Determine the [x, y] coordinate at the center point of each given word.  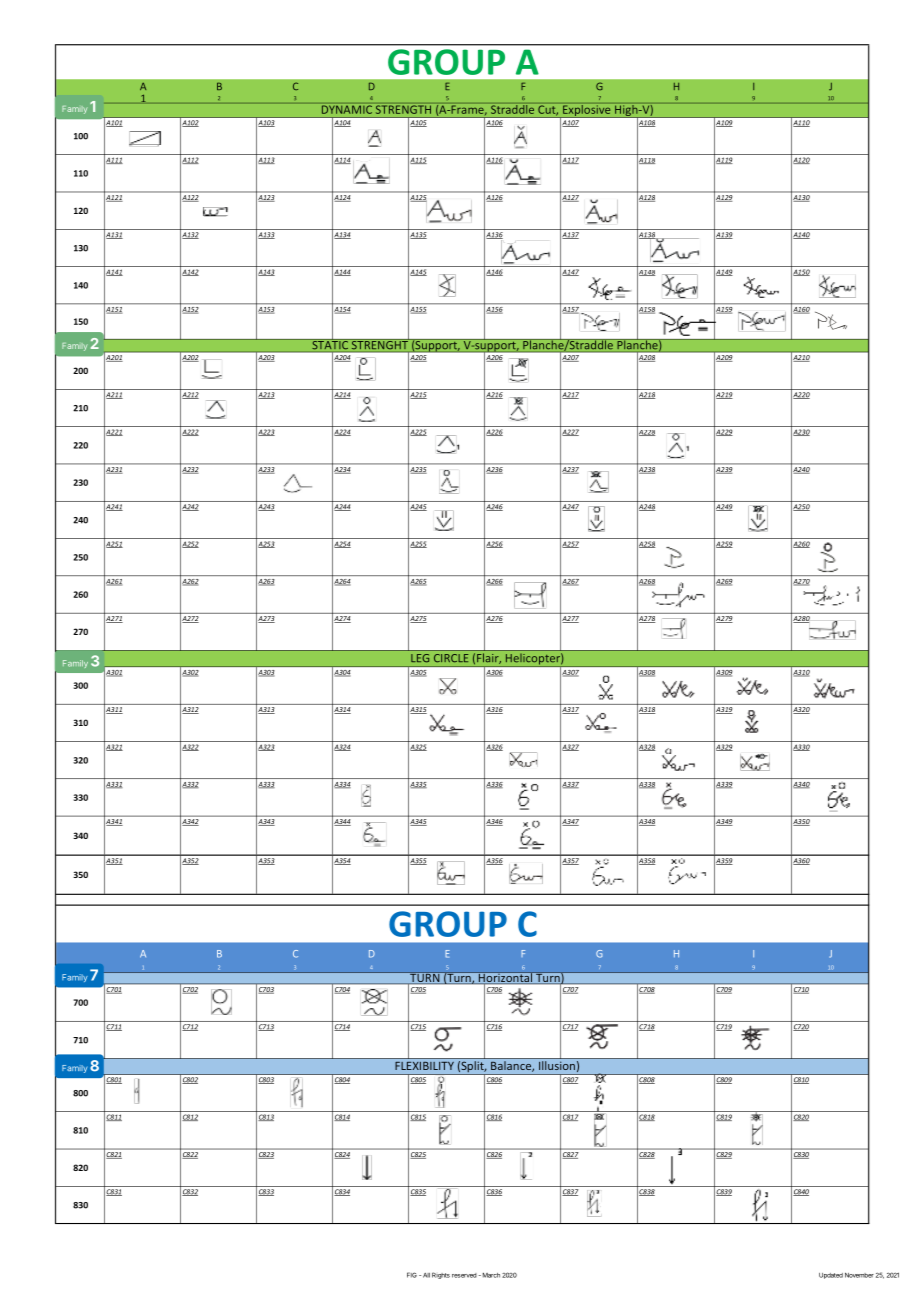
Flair [489, 659]
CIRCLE [451, 658]
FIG [412, 1275]
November [859, 1275]
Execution [518, 379]
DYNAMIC [347, 109]
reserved [464, 1275]
